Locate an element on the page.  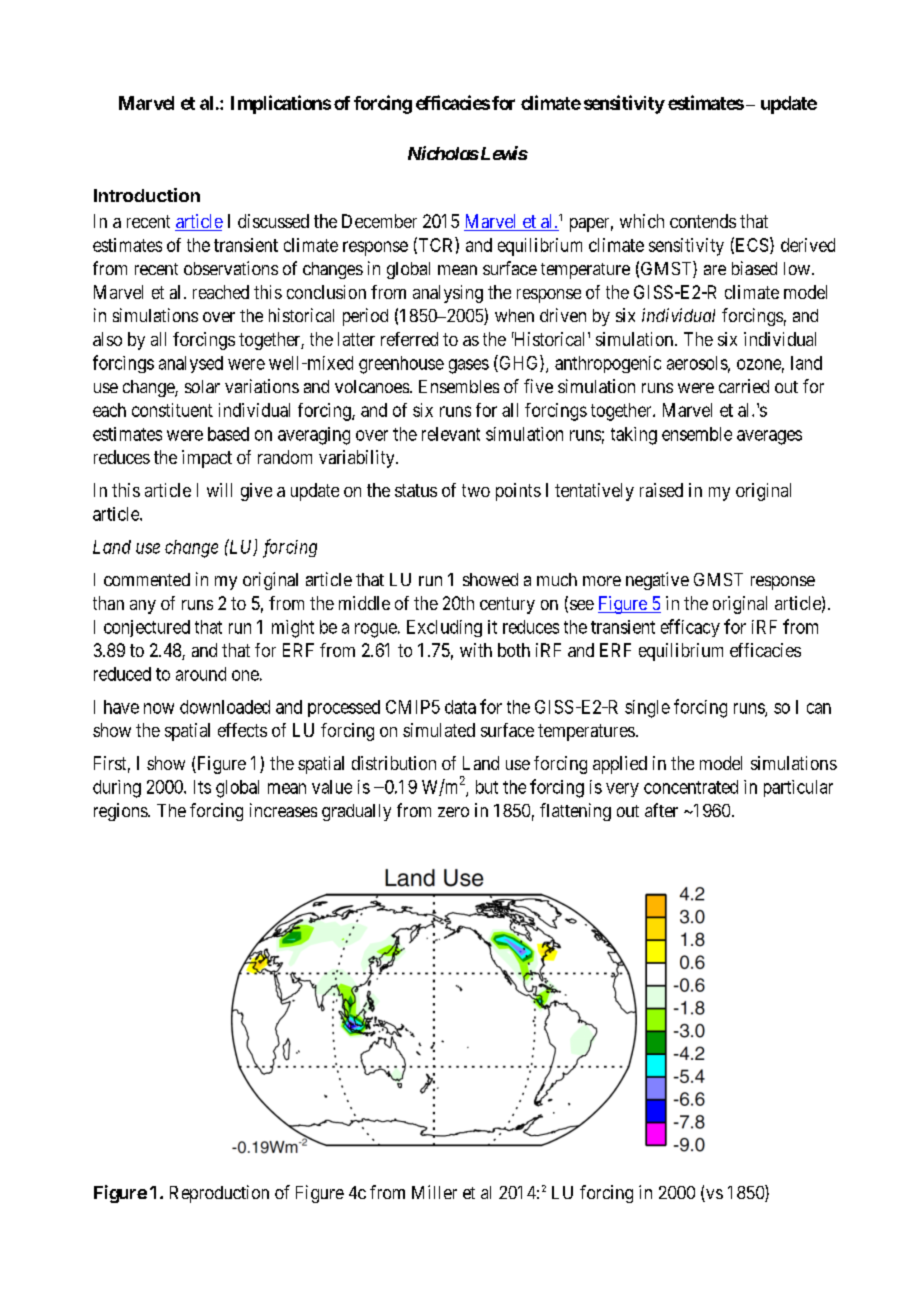
Miller is located at coordinates (434, 1192).
